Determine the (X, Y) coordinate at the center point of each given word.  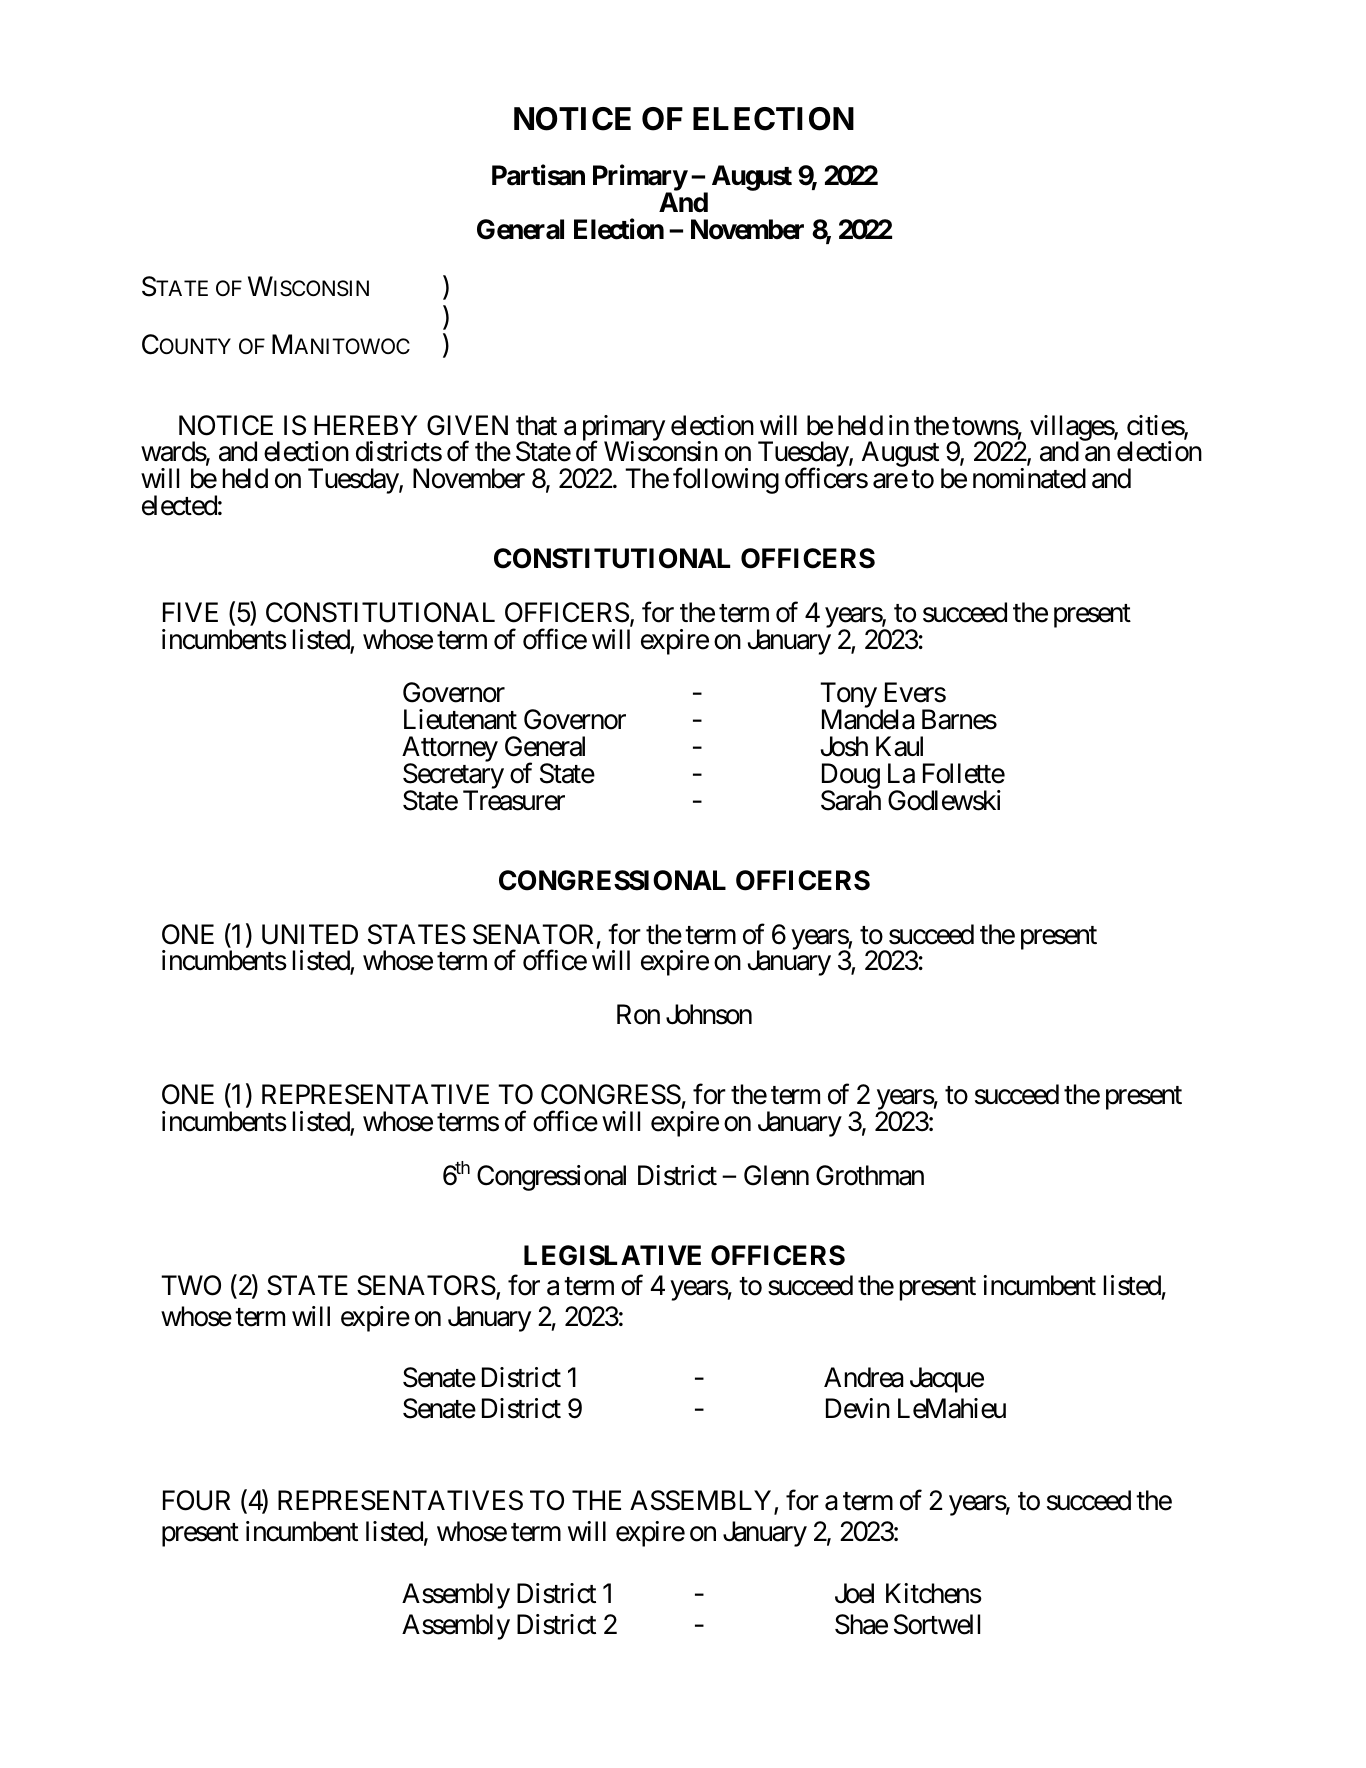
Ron (638, 1014)
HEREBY (365, 425)
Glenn (776, 1175)
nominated (1029, 478)
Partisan (538, 175)
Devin (858, 1408)
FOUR (196, 1500)
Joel (854, 1593)
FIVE (190, 612)
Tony (848, 697)
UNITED (310, 934)
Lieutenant (460, 719)
